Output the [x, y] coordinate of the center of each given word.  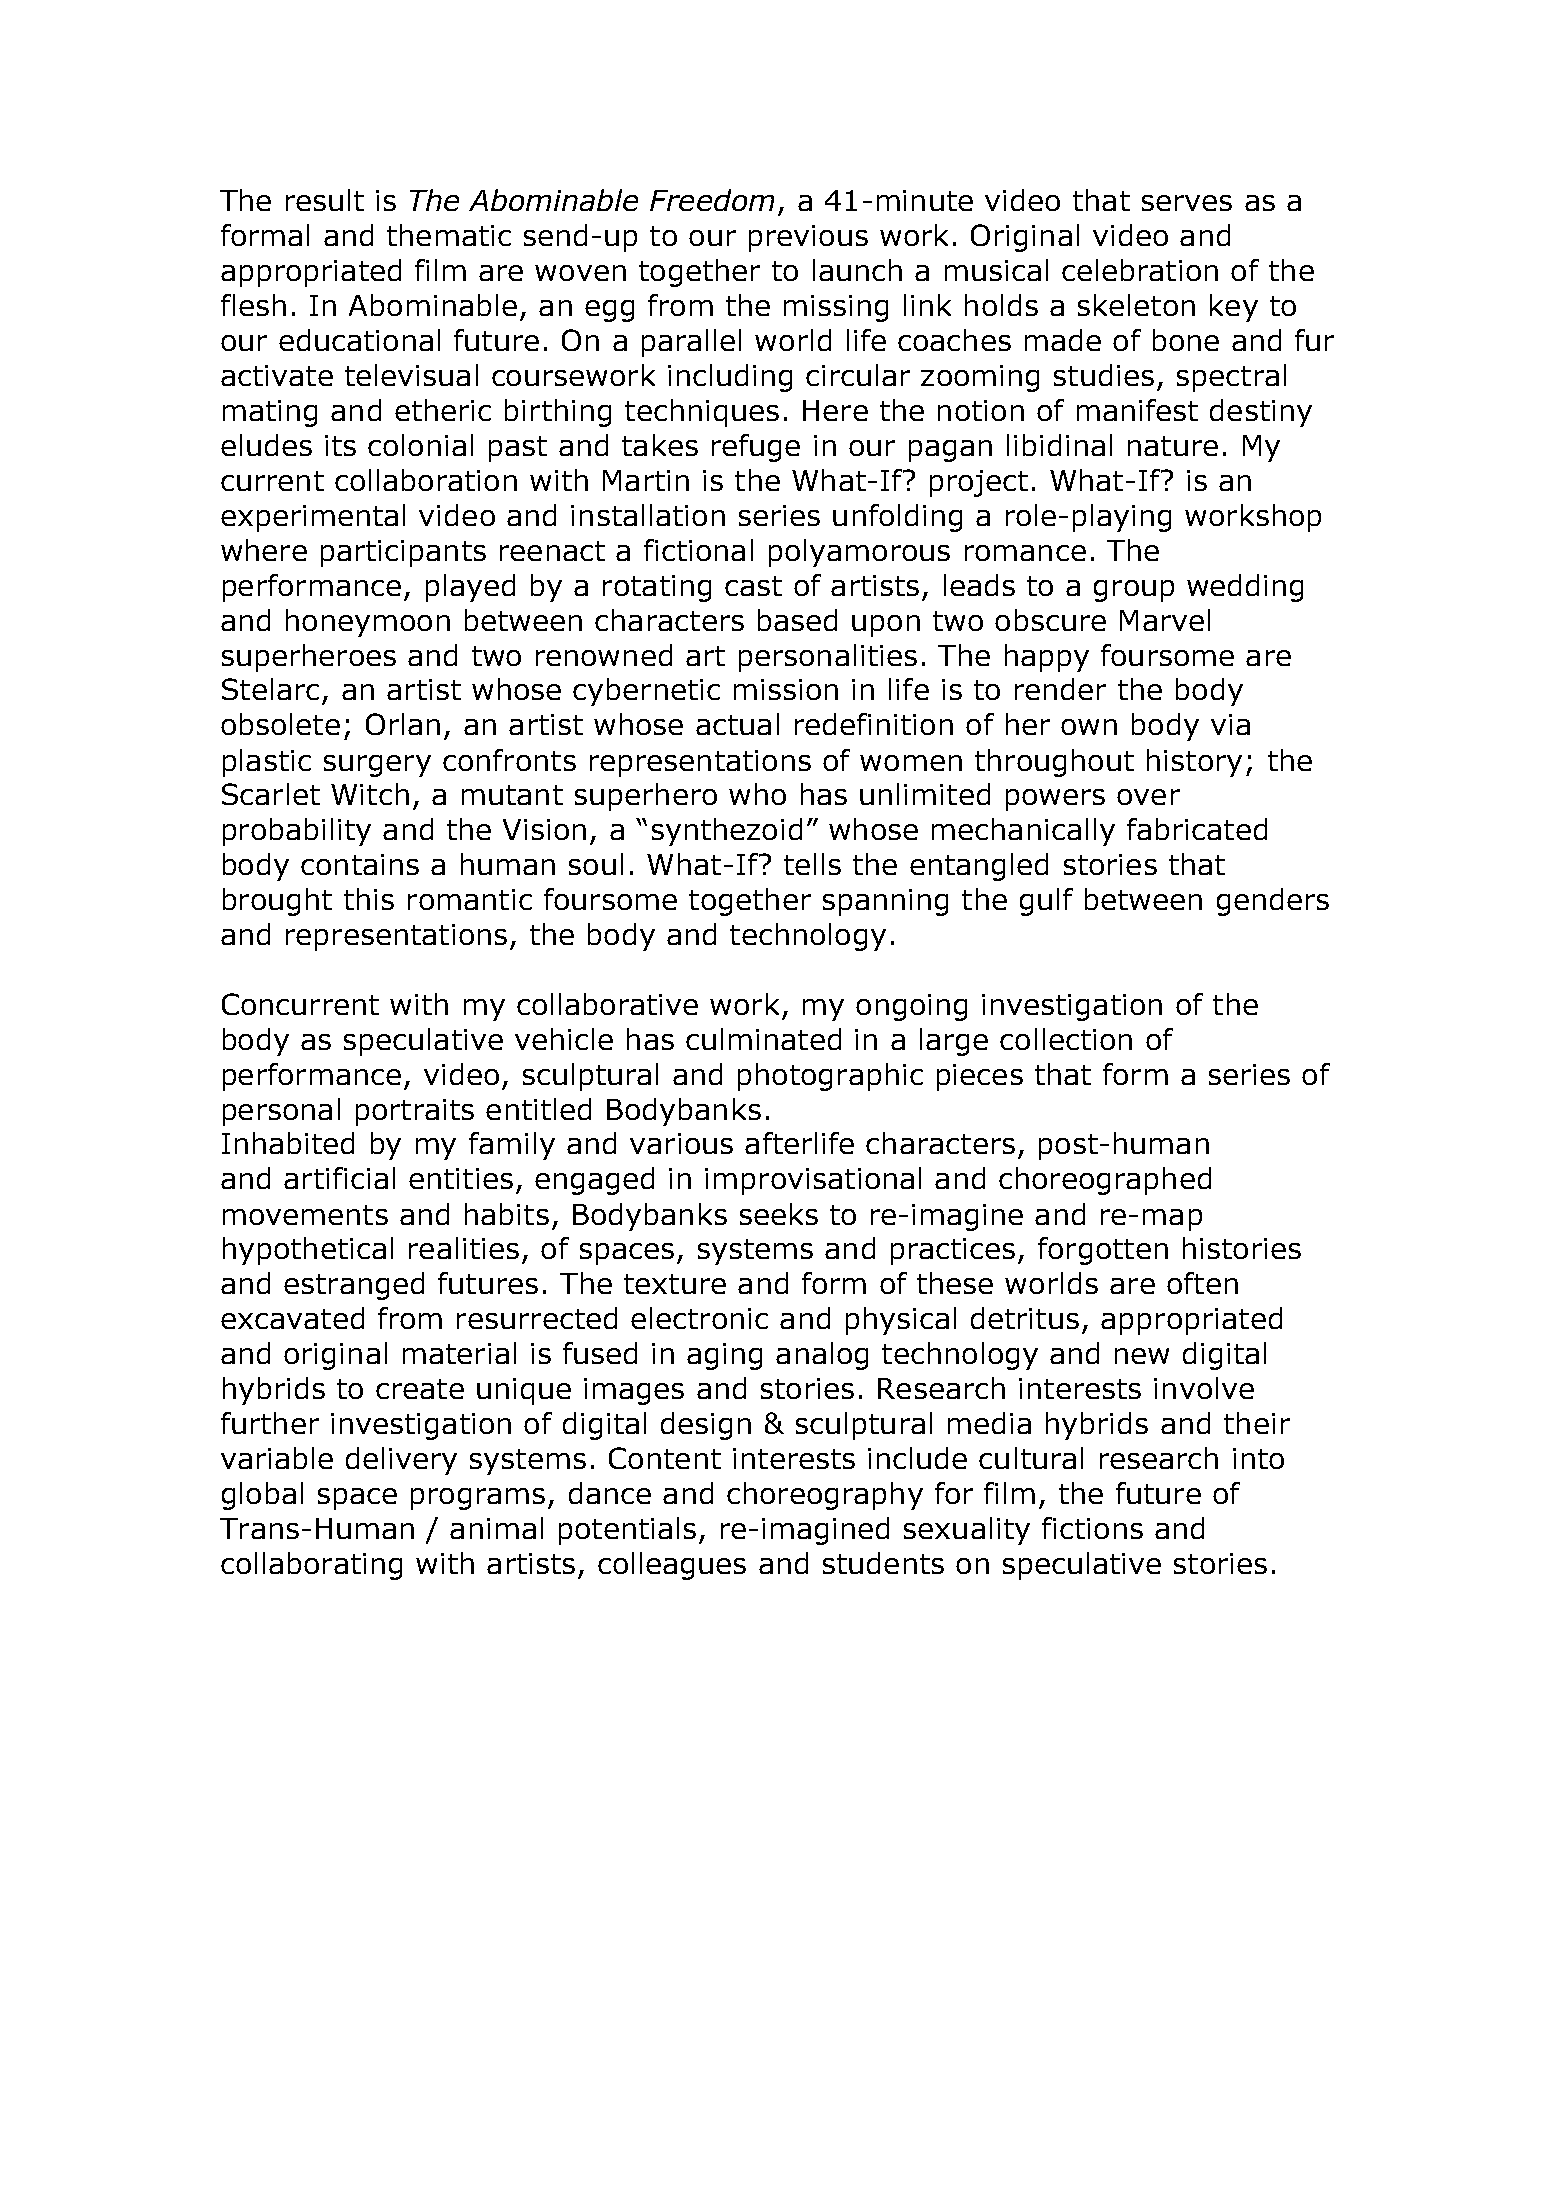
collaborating [311, 1566]
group [1134, 591]
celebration [1140, 270]
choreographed [1105, 1181]
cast [753, 586]
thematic [449, 235]
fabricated [1197, 829]
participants [403, 553]
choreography [825, 1496]
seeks [779, 1214]
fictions [1092, 1528]
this [369, 899]
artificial [339, 1178]
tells [812, 864]
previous [808, 238]
